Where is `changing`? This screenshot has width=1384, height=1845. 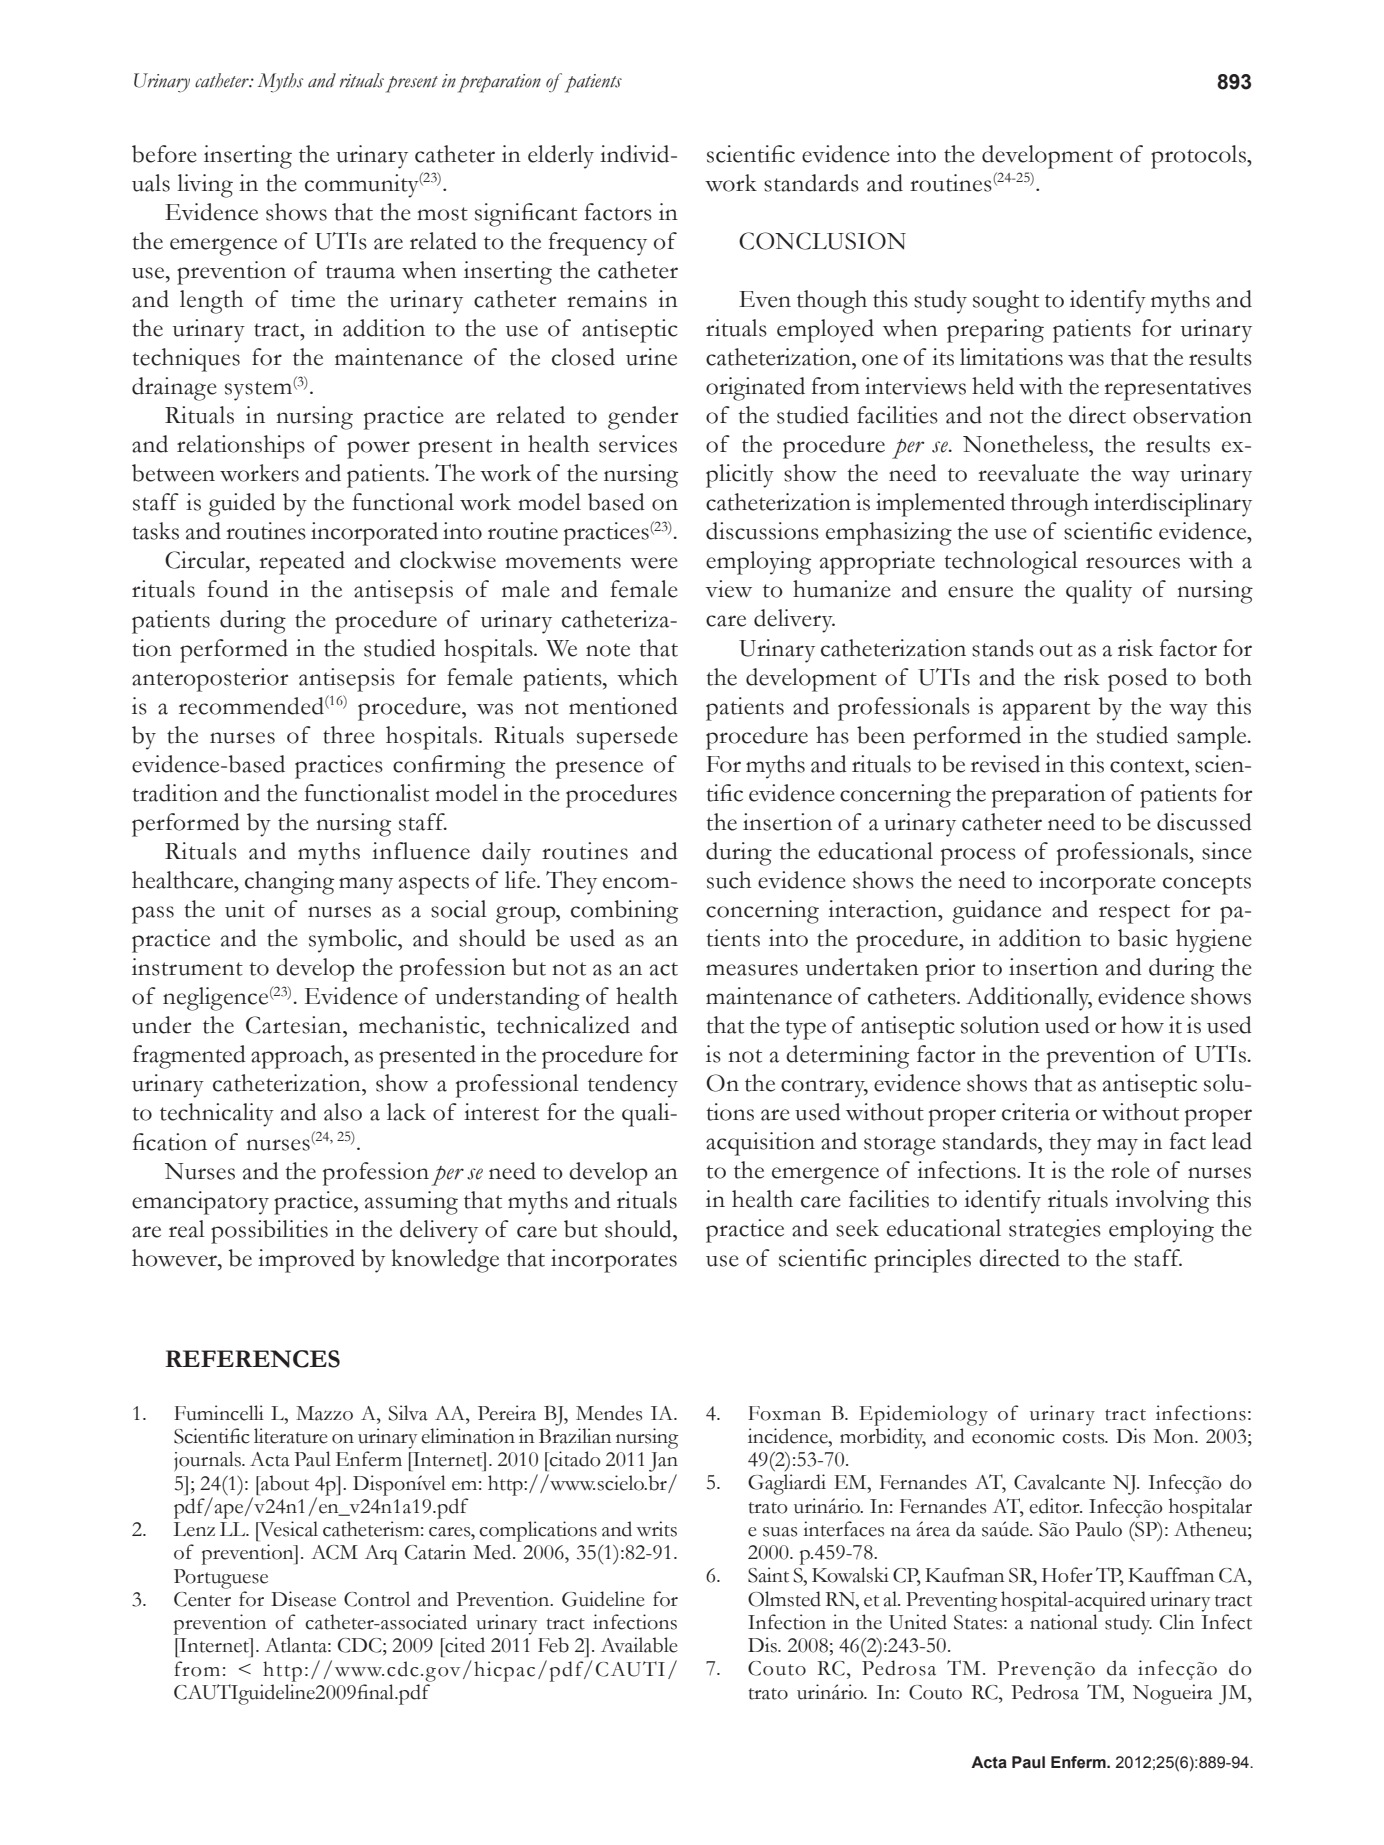
changing is located at coordinates (289, 883).
